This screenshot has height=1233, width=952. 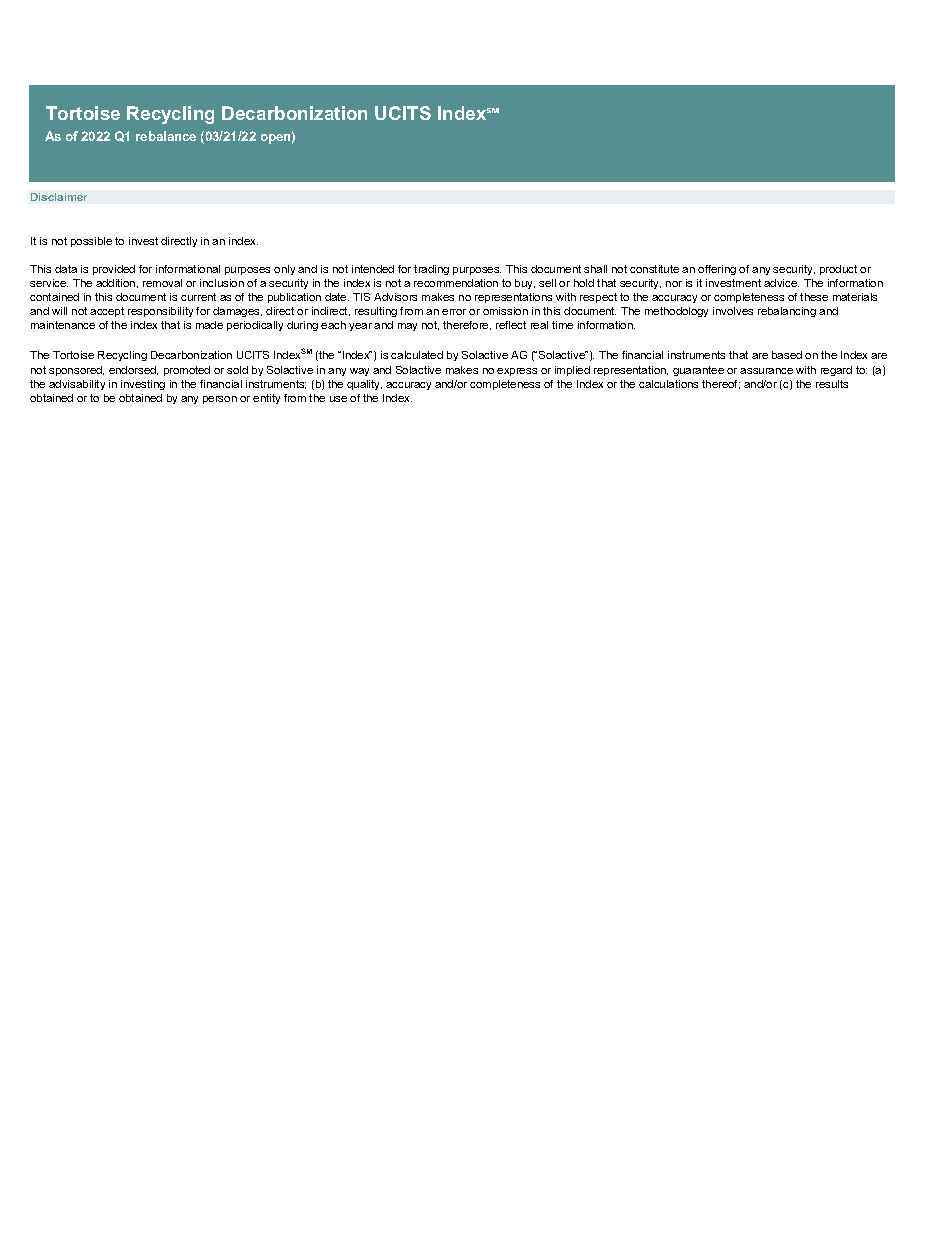 I want to click on responsibility, so click(x=160, y=312).
